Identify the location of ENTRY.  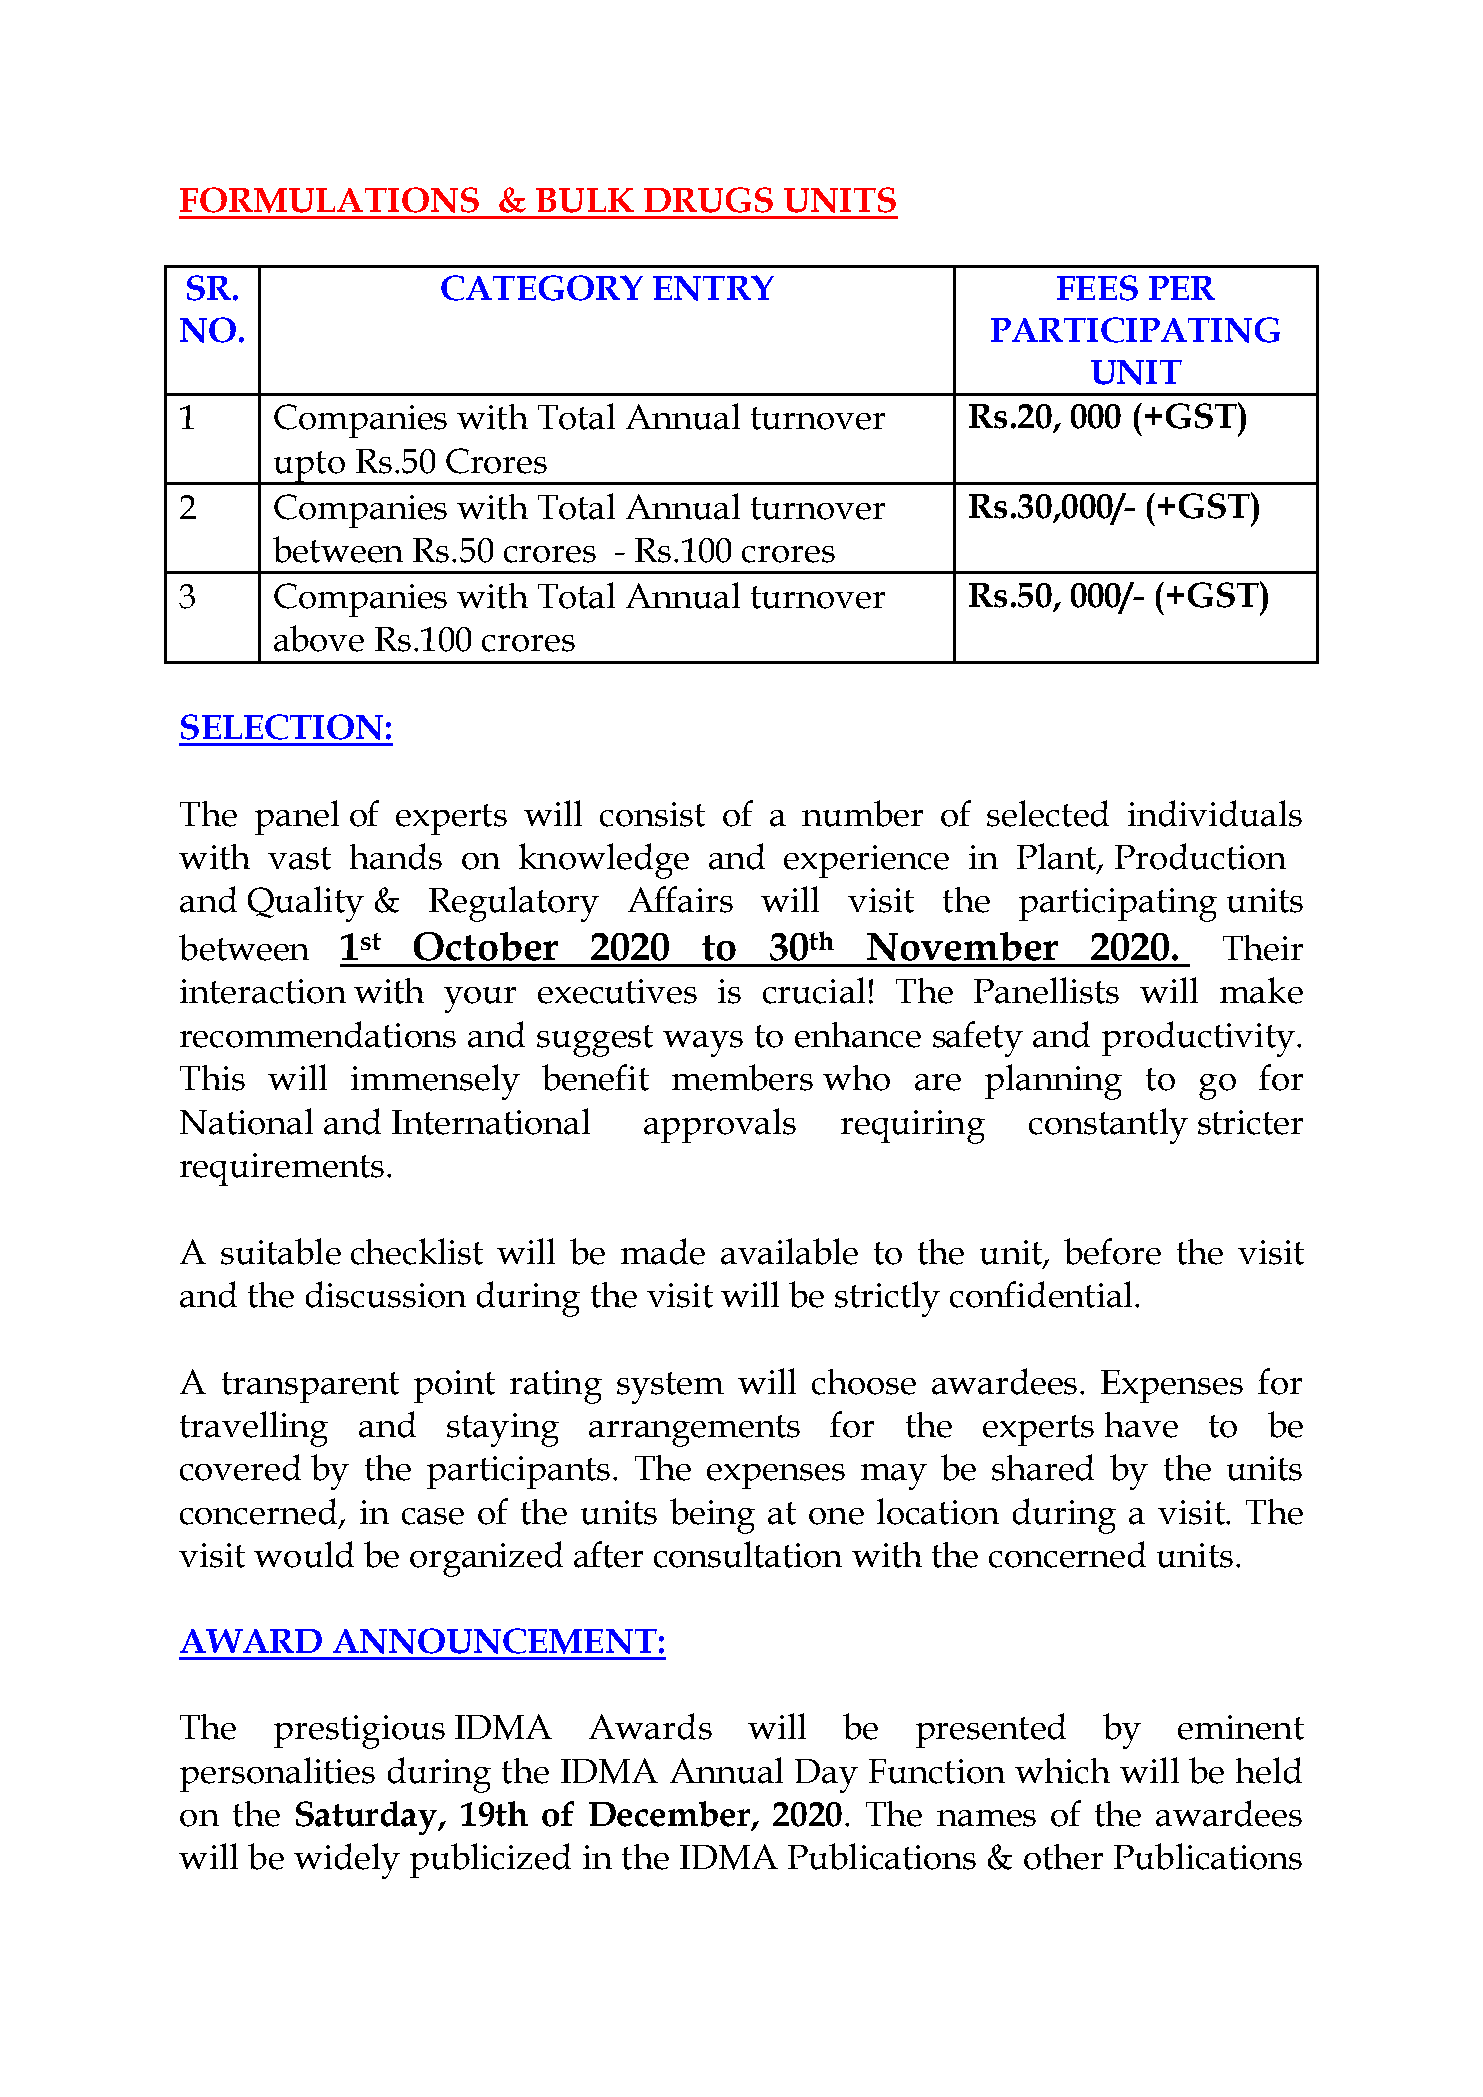
(713, 288).
